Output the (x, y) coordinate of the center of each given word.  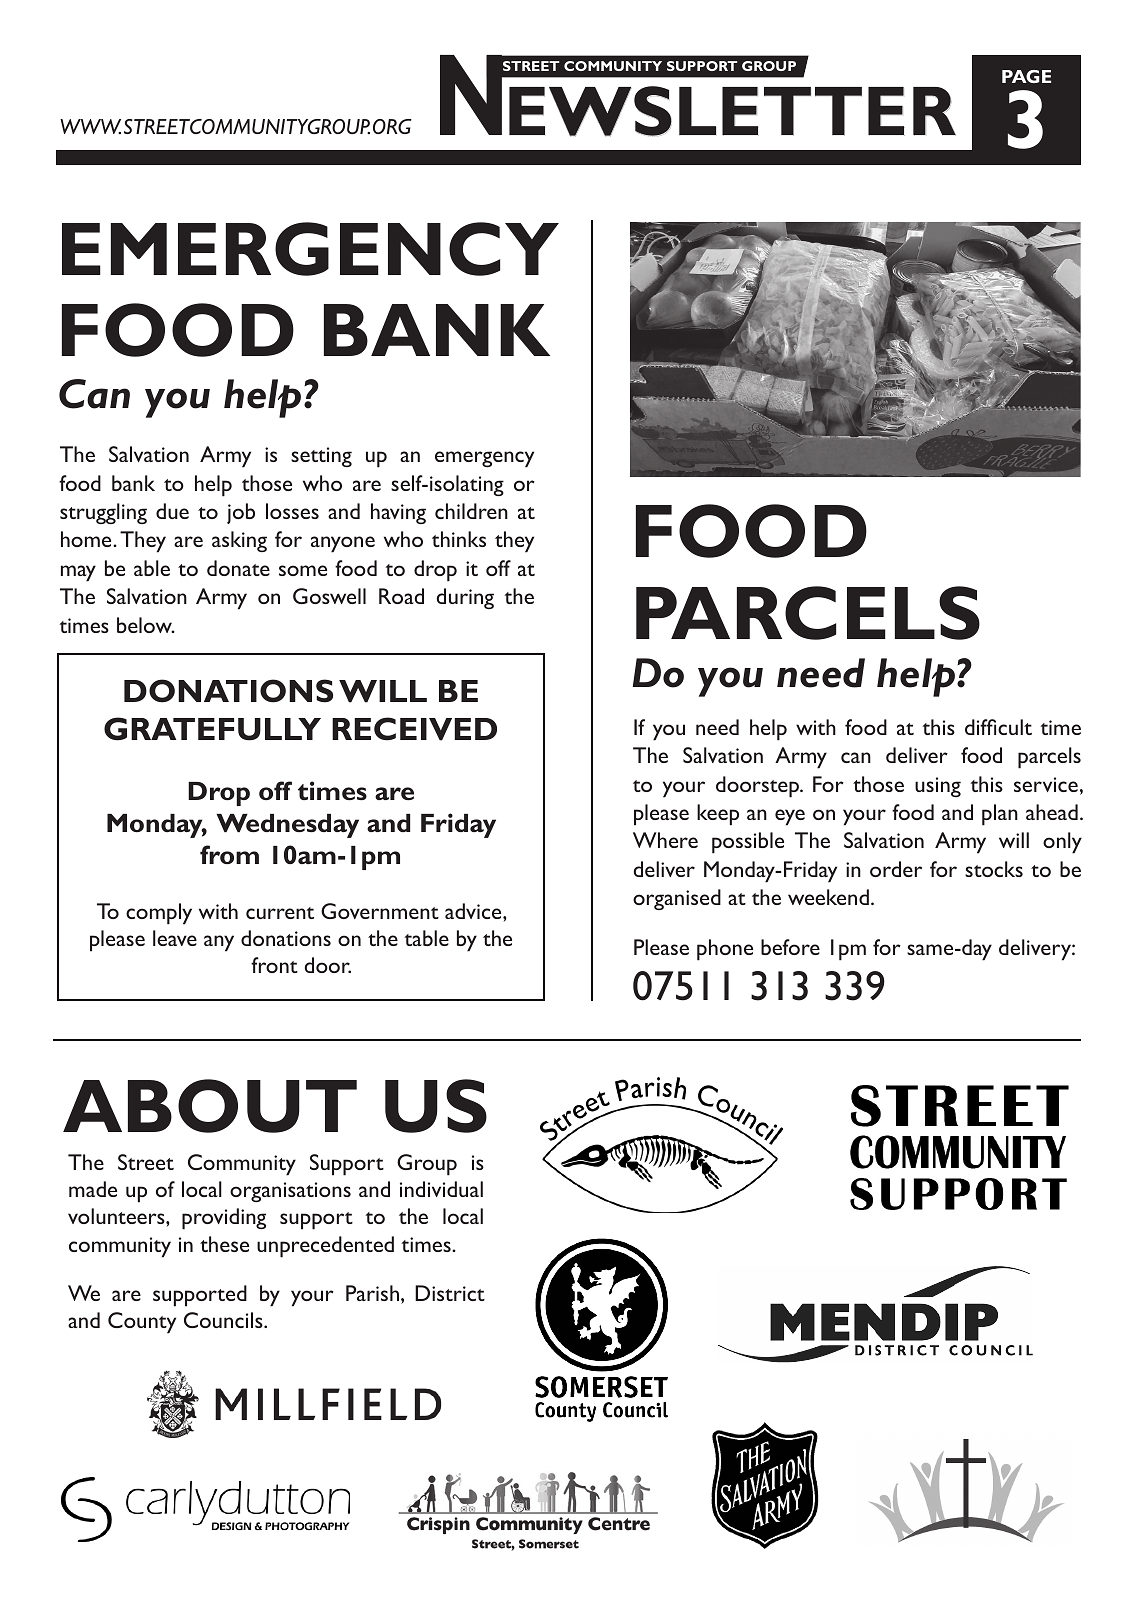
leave (175, 938)
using (938, 787)
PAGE (1026, 76)
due (172, 511)
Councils (224, 1320)
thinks (459, 539)
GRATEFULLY (212, 729)
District (450, 1293)
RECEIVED (414, 729)
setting (321, 457)
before (790, 947)
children (471, 511)
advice (474, 911)
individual (441, 1189)
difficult (998, 727)
